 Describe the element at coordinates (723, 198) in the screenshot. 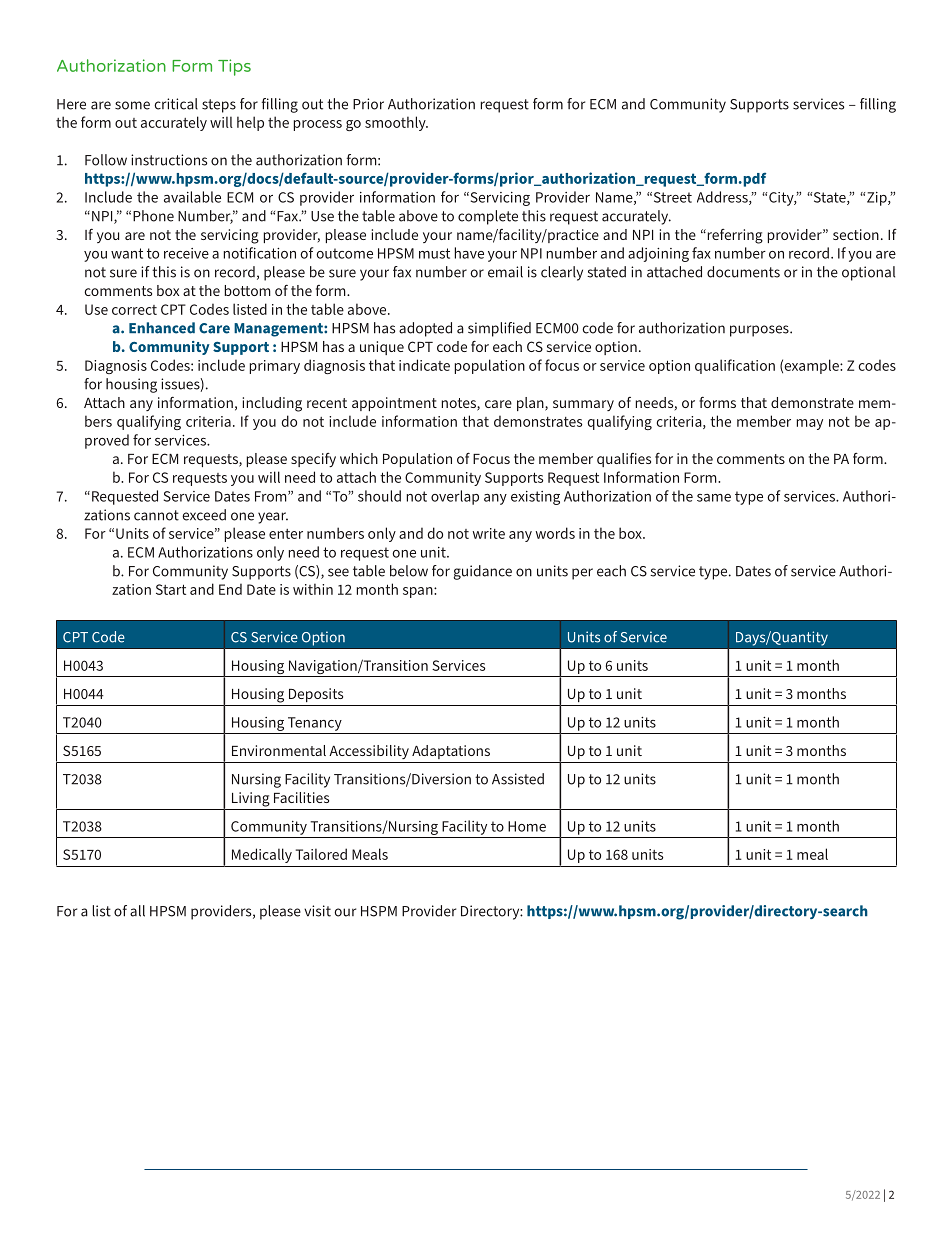

I see `Address` at that location.
